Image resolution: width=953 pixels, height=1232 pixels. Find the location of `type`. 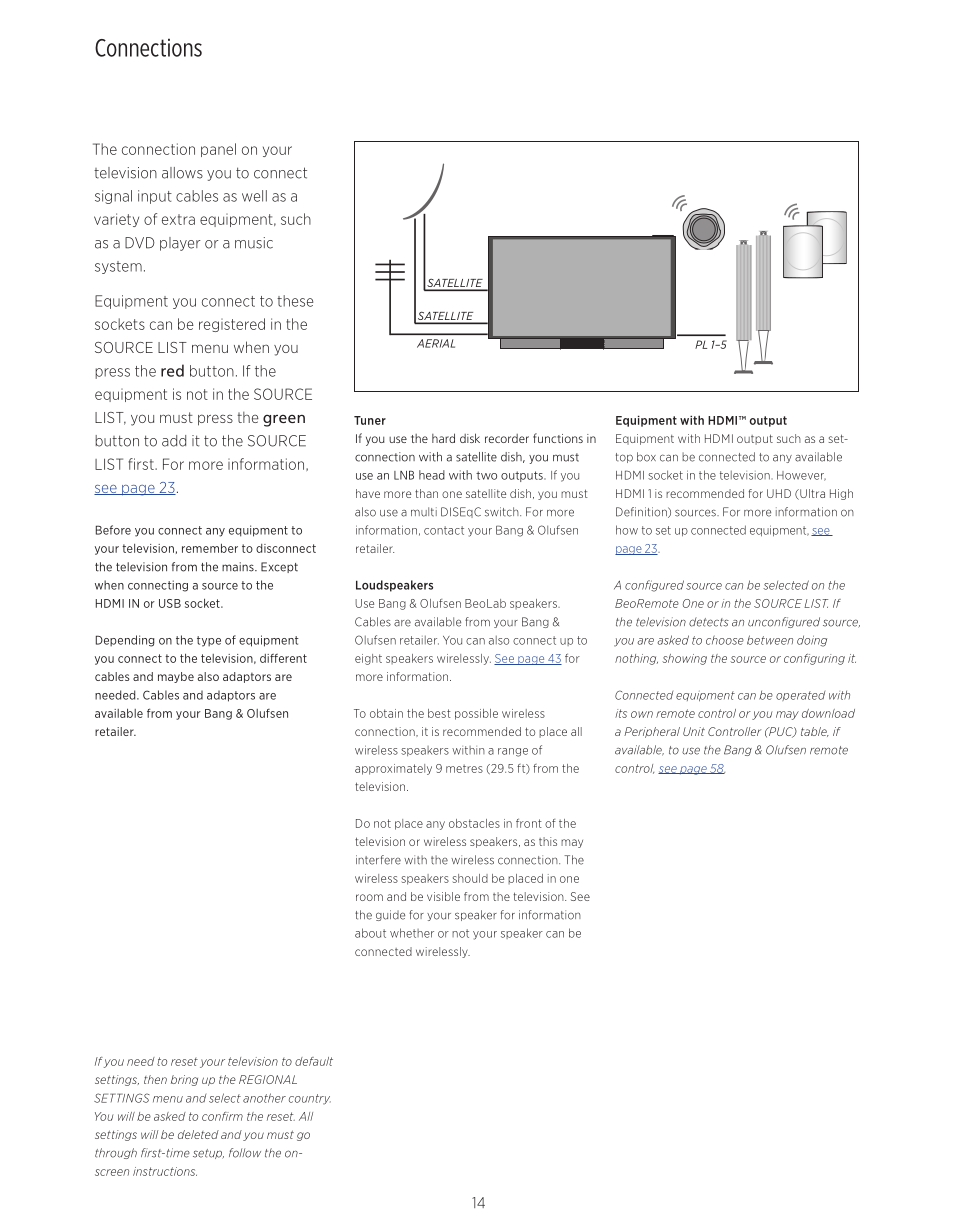

type is located at coordinates (209, 641).
